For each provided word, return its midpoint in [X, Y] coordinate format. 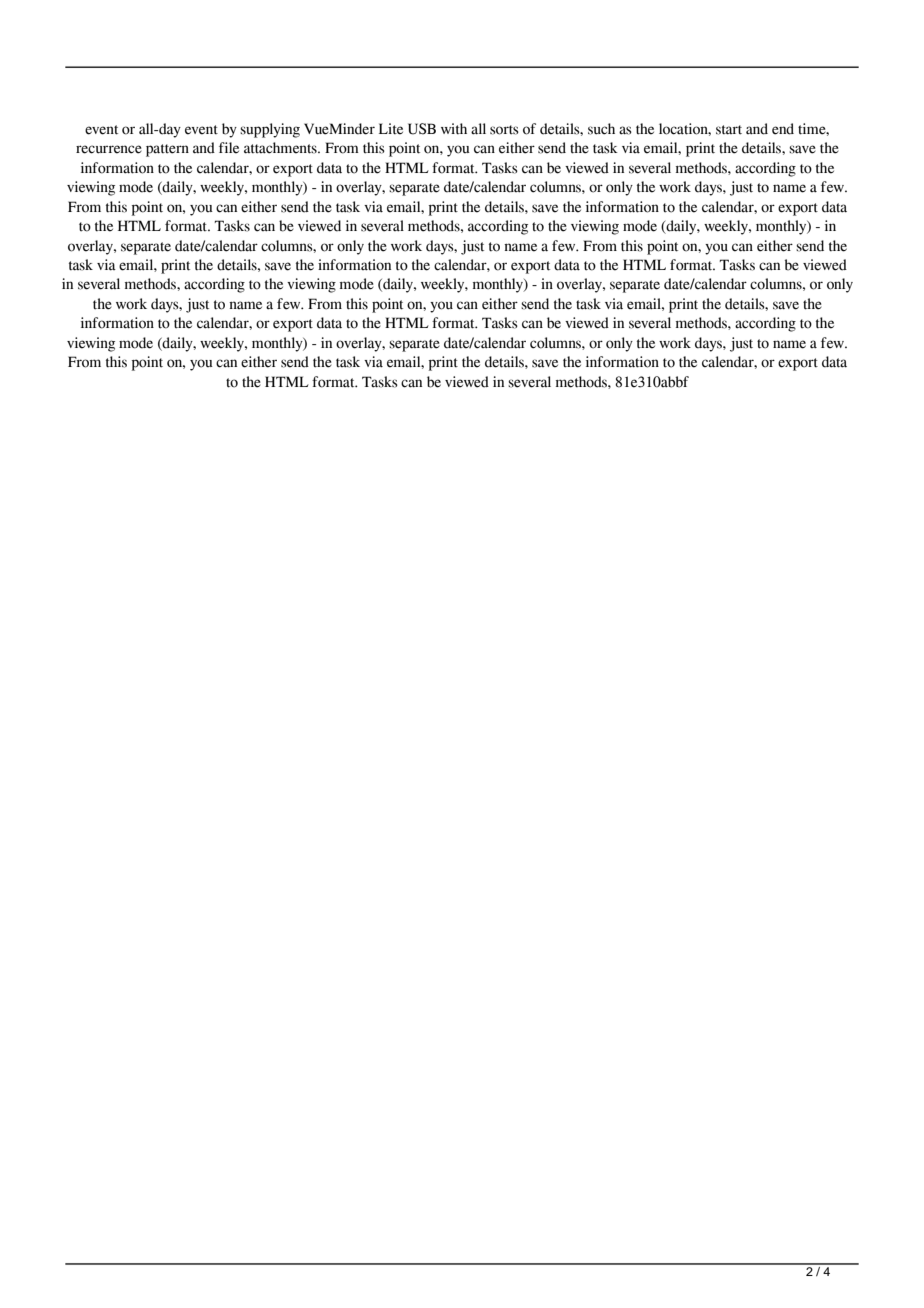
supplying [270, 130]
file [229, 148]
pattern [167, 150]
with [454, 128]
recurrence [109, 149]
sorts [504, 130]
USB [422, 129]
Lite [391, 129]
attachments [281, 148]
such [601, 129]
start [729, 130]
